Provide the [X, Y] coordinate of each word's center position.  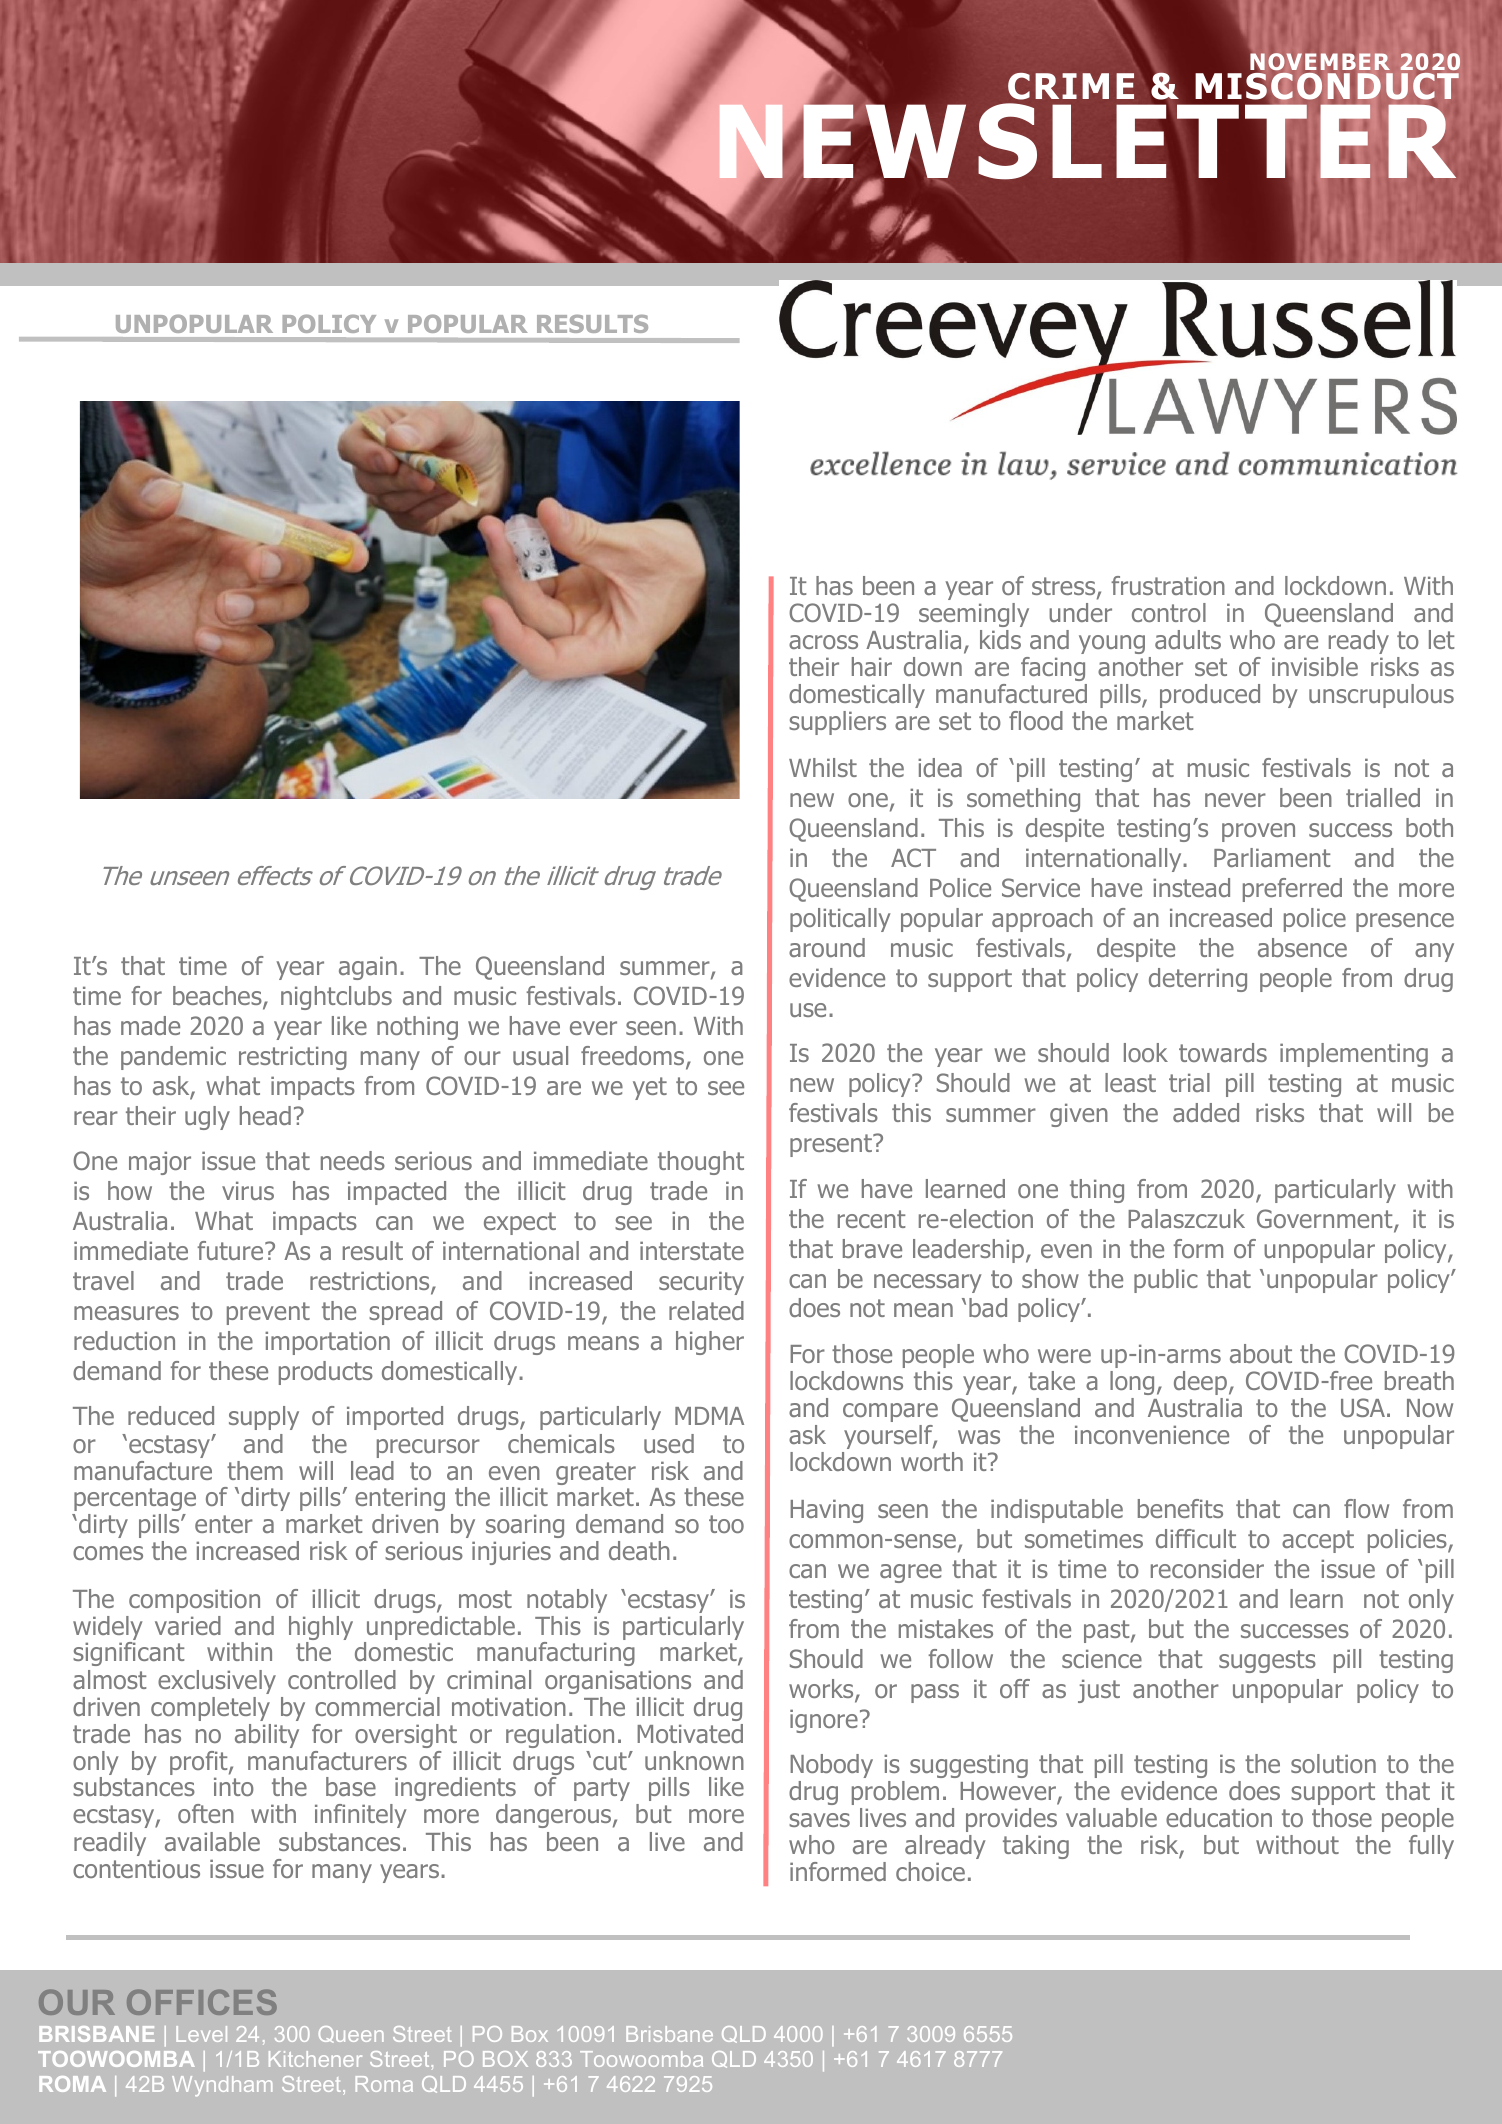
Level [201, 2034]
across [823, 642]
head [265, 1115]
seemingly [974, 615]
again [368, 968]
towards [1223, 1052]
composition [194, 1601]
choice [930, 1871]
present [832, 1145]
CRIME [1071, 86]
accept [1318, 1541]
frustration [1168, 585]
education [1219, 1817]
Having [826, 1511]
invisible [1315, 666]
